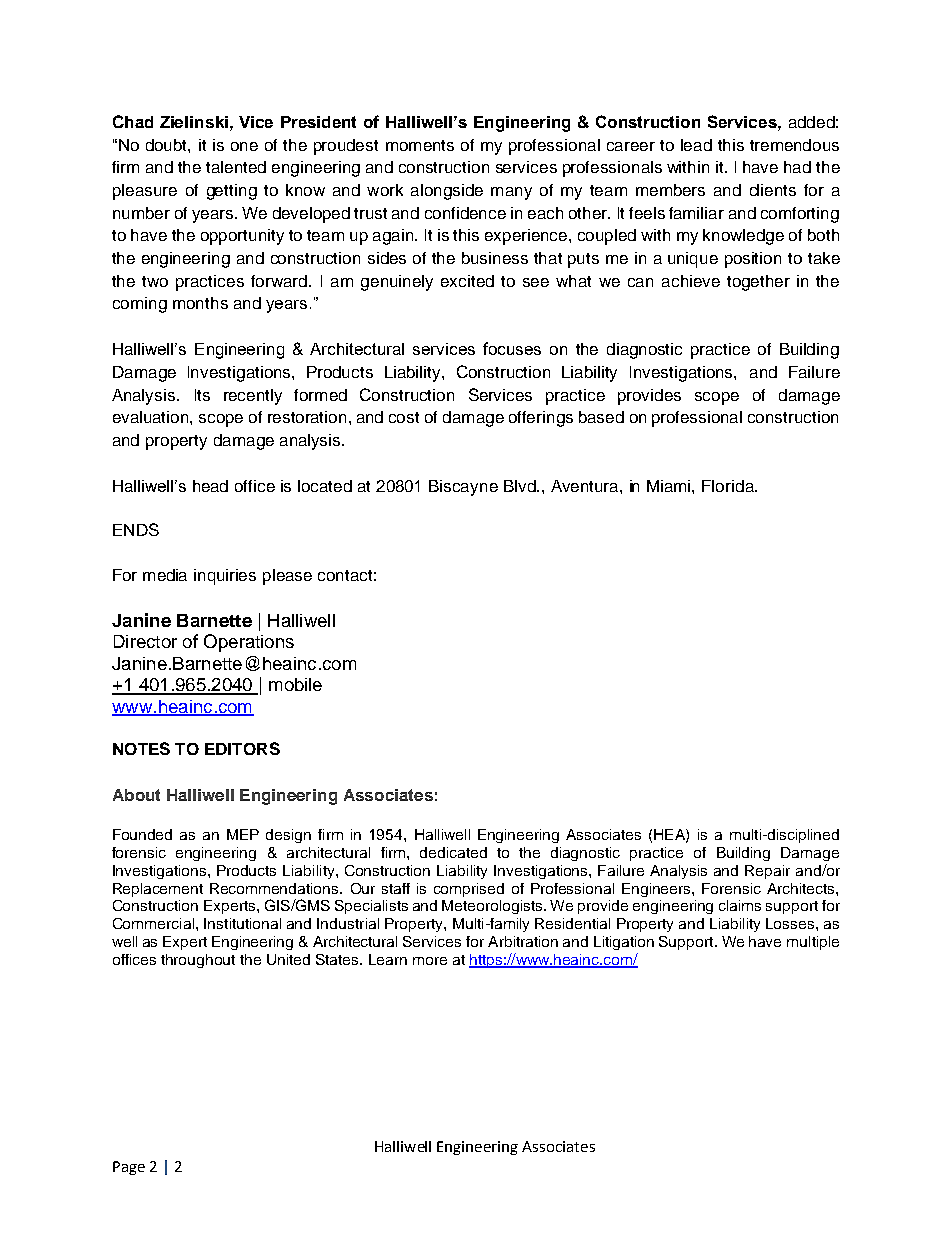 This page has width=952, height=1233. Describe the element at coordinates (453, 852) in the page. I see `dedicated` at that location.
